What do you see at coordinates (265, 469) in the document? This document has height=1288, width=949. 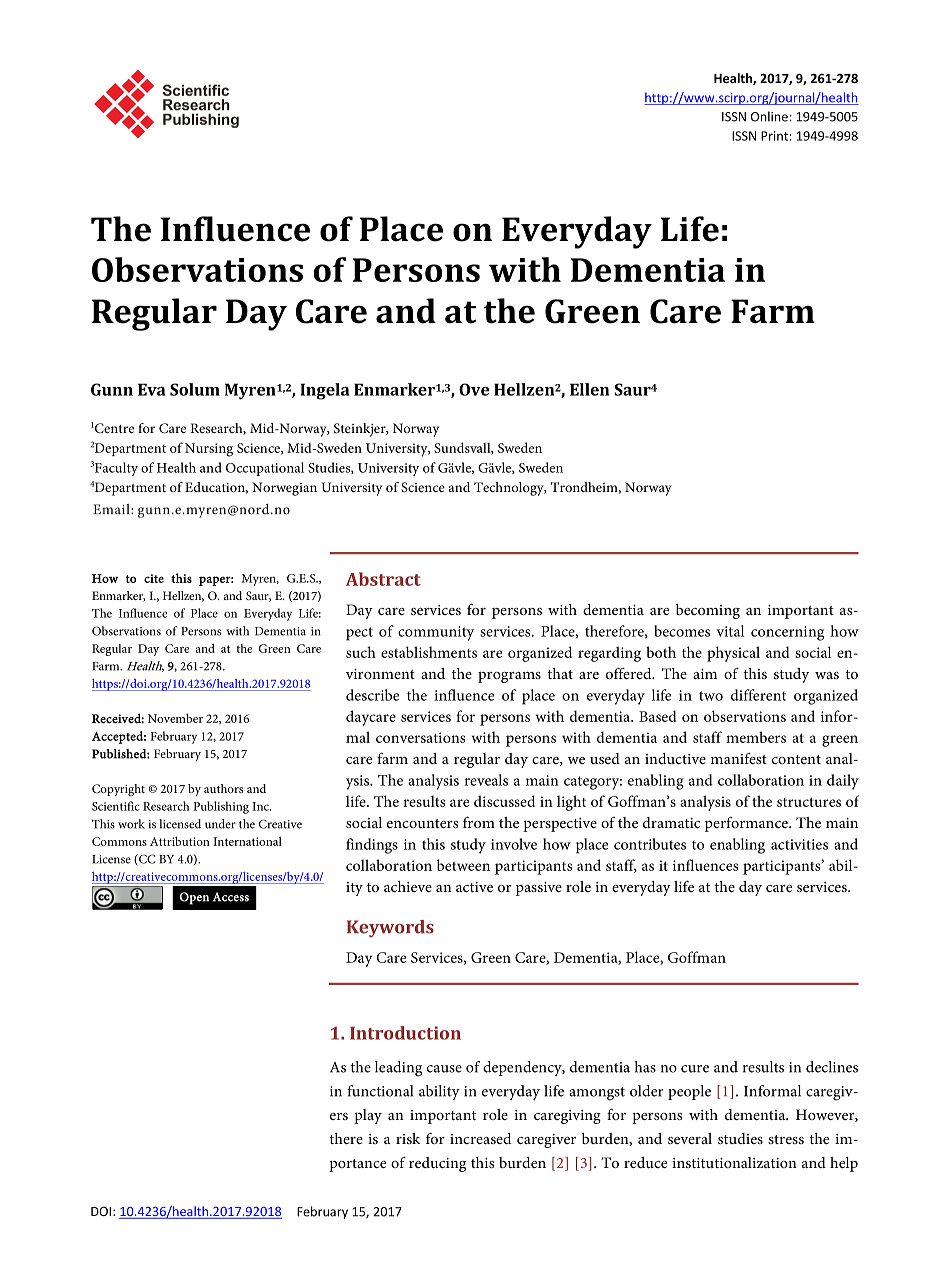 I see `Occupational` at bounding box center [265, 469].
